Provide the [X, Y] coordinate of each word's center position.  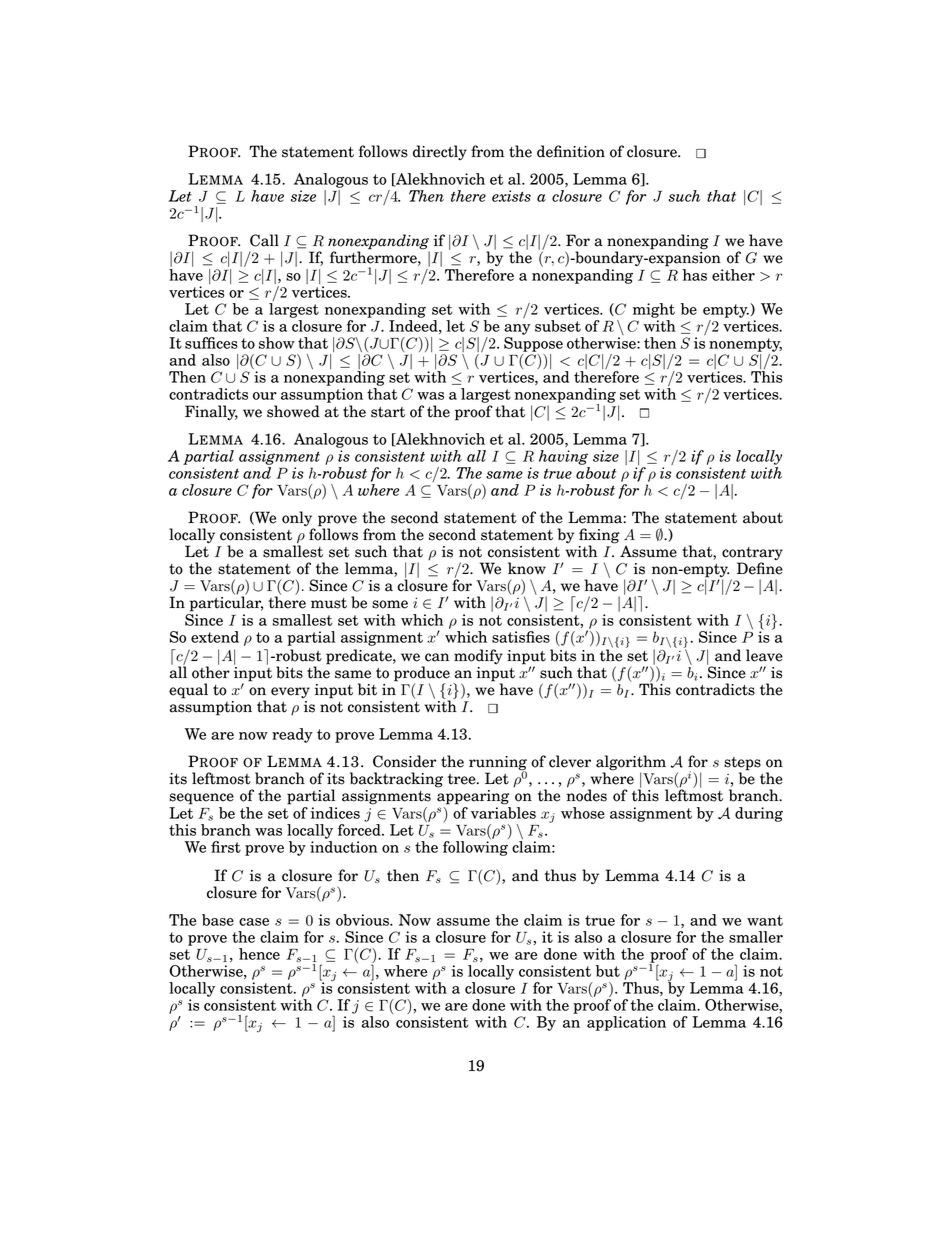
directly [440, 153]
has [694, 275]
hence [259, 954]
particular [226, 604]
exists [511, 196]
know [527, 568]
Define [760, 567]
